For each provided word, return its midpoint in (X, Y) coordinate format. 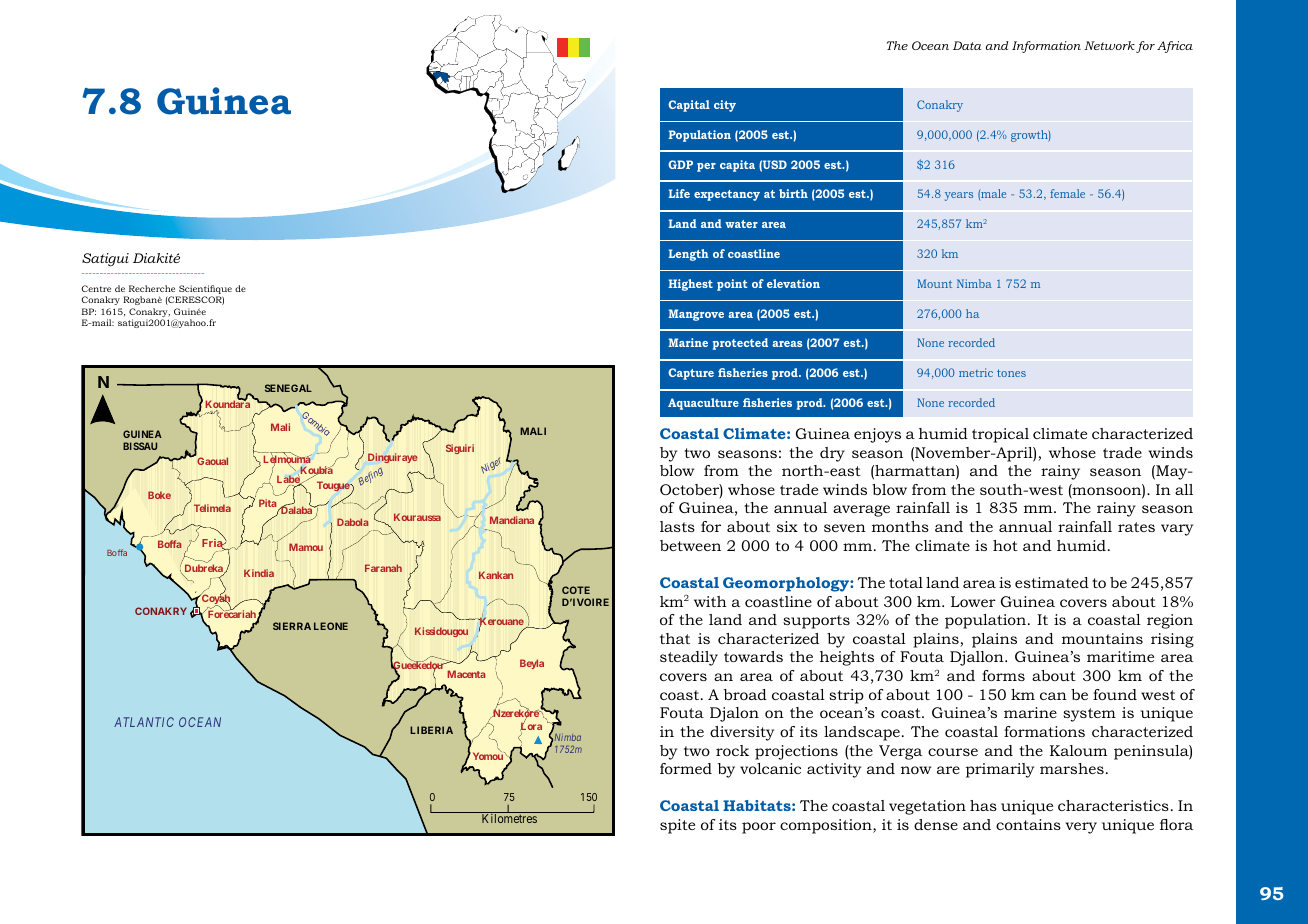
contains (1028, 824)
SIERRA (292, 626)
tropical (1000, 435)
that (675, 638)
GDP (680, 164)
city (725, 106)
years (959, 196)
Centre (96, 288)
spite (677, 826)
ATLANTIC (144, 722)
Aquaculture (703, 404)
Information (1046, 47)
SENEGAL (288, 388)
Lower (973, 601)
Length (688, 255)
